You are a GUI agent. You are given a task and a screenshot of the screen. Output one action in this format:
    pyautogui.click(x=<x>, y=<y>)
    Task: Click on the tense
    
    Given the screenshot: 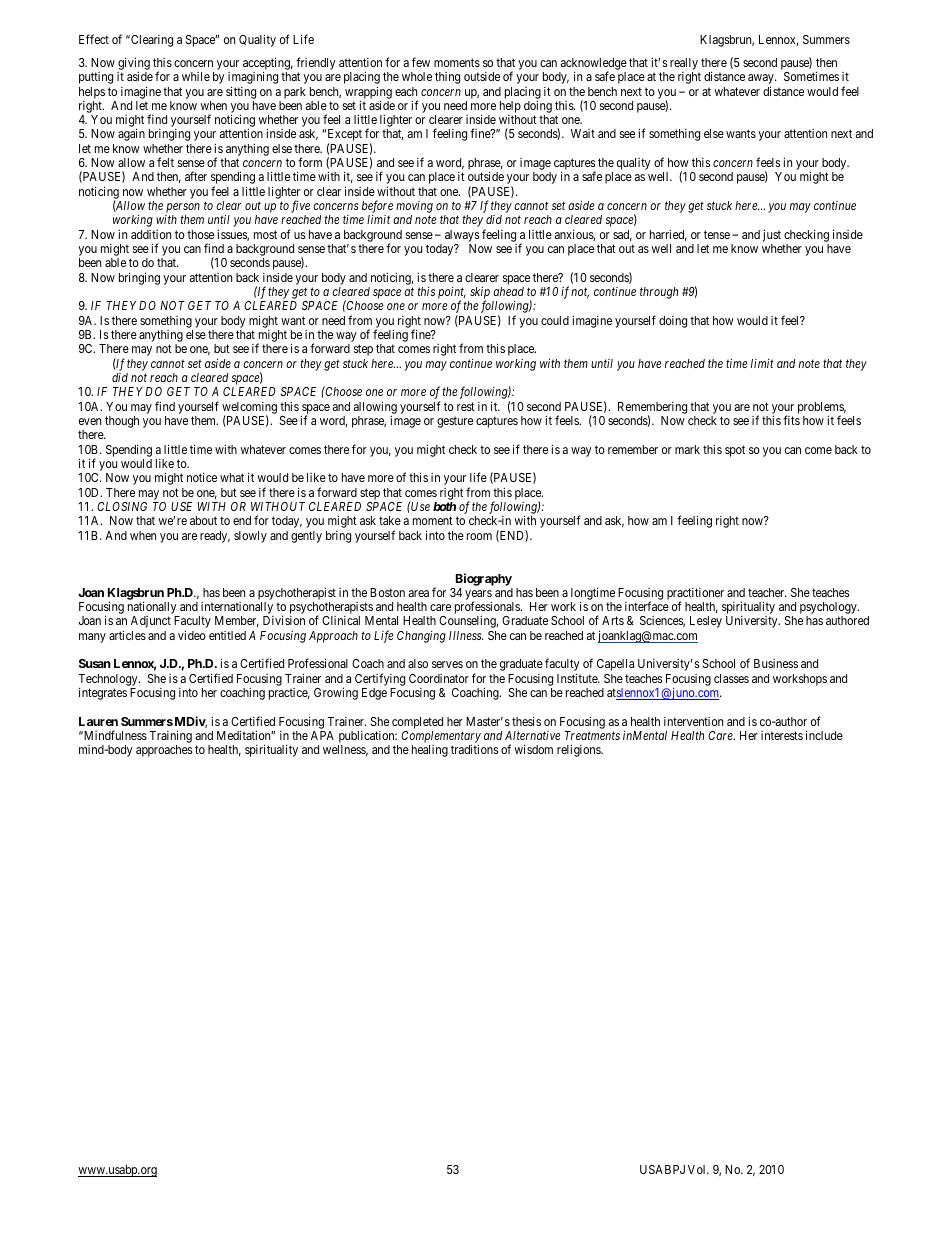 What is the action you would take?
    pyautogui.click(x=717, y=234)
